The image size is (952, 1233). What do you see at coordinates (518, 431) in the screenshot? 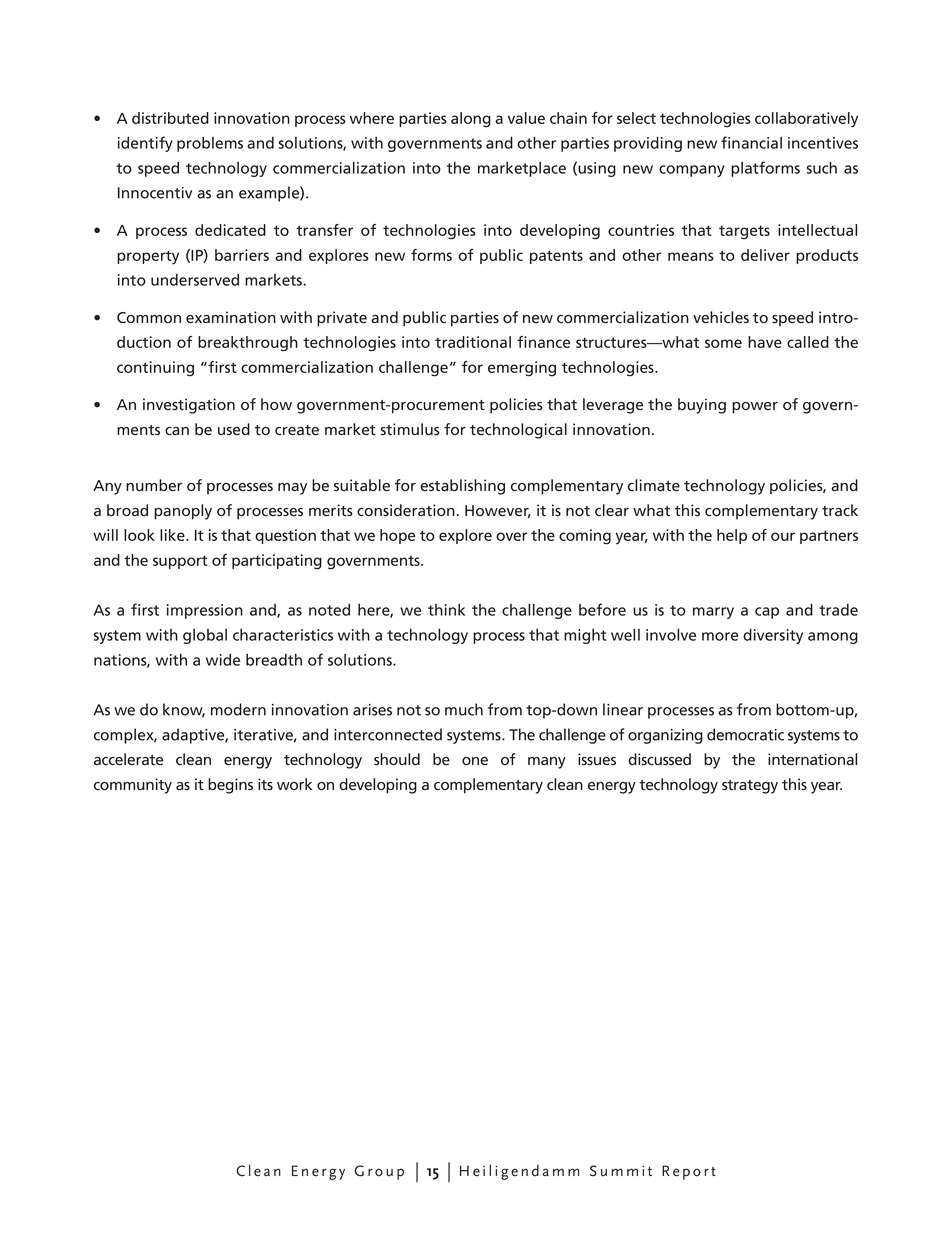
I see `technological` at bounding box center [518, 431].
